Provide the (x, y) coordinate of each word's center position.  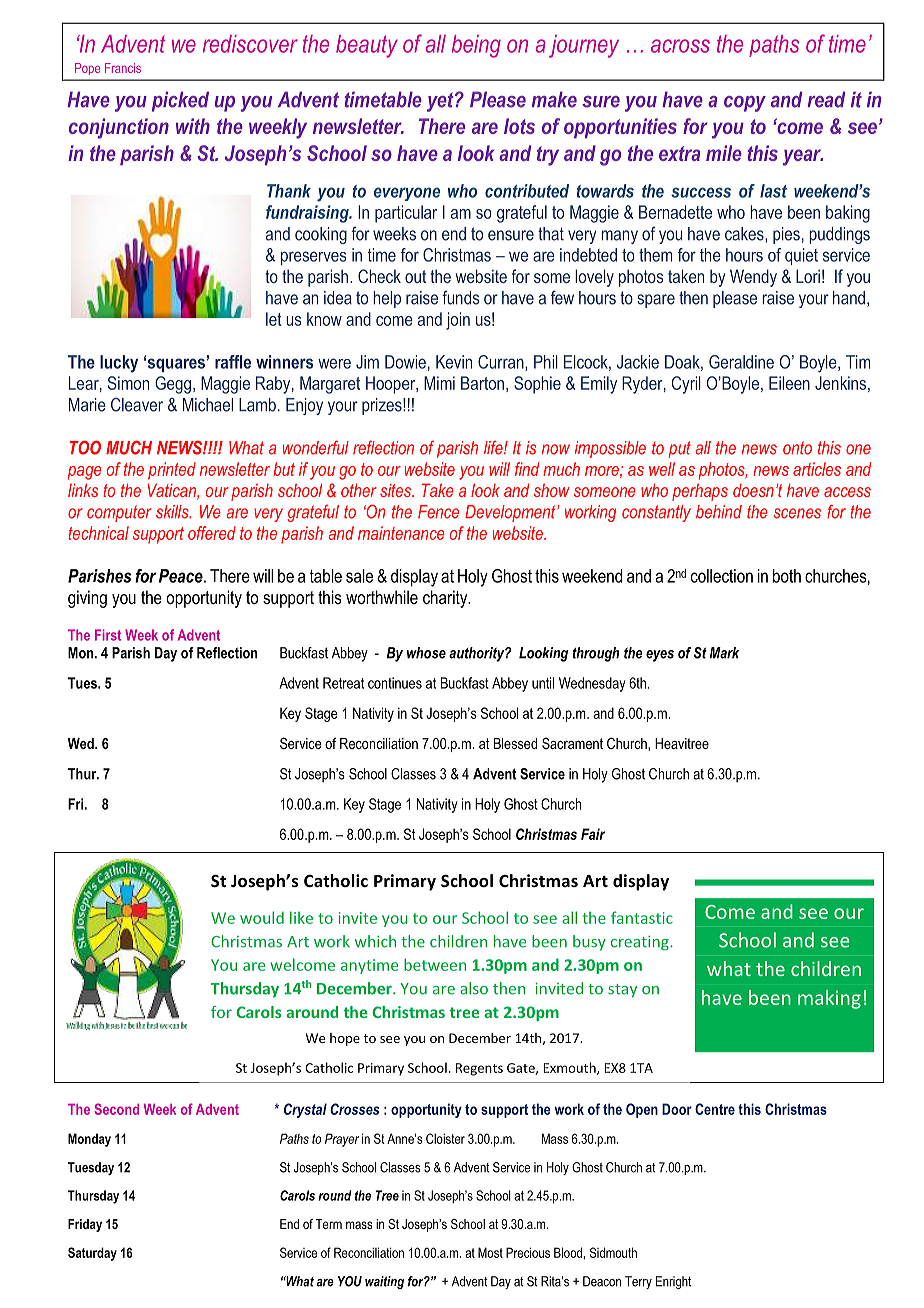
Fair (593, 834)
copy (745, 104)
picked (180, 101)
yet (441, 102)
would (262, 917)
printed (172, 471)
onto (797, 448)
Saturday (92, 1254)
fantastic (642, 917)
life (494, 448)
